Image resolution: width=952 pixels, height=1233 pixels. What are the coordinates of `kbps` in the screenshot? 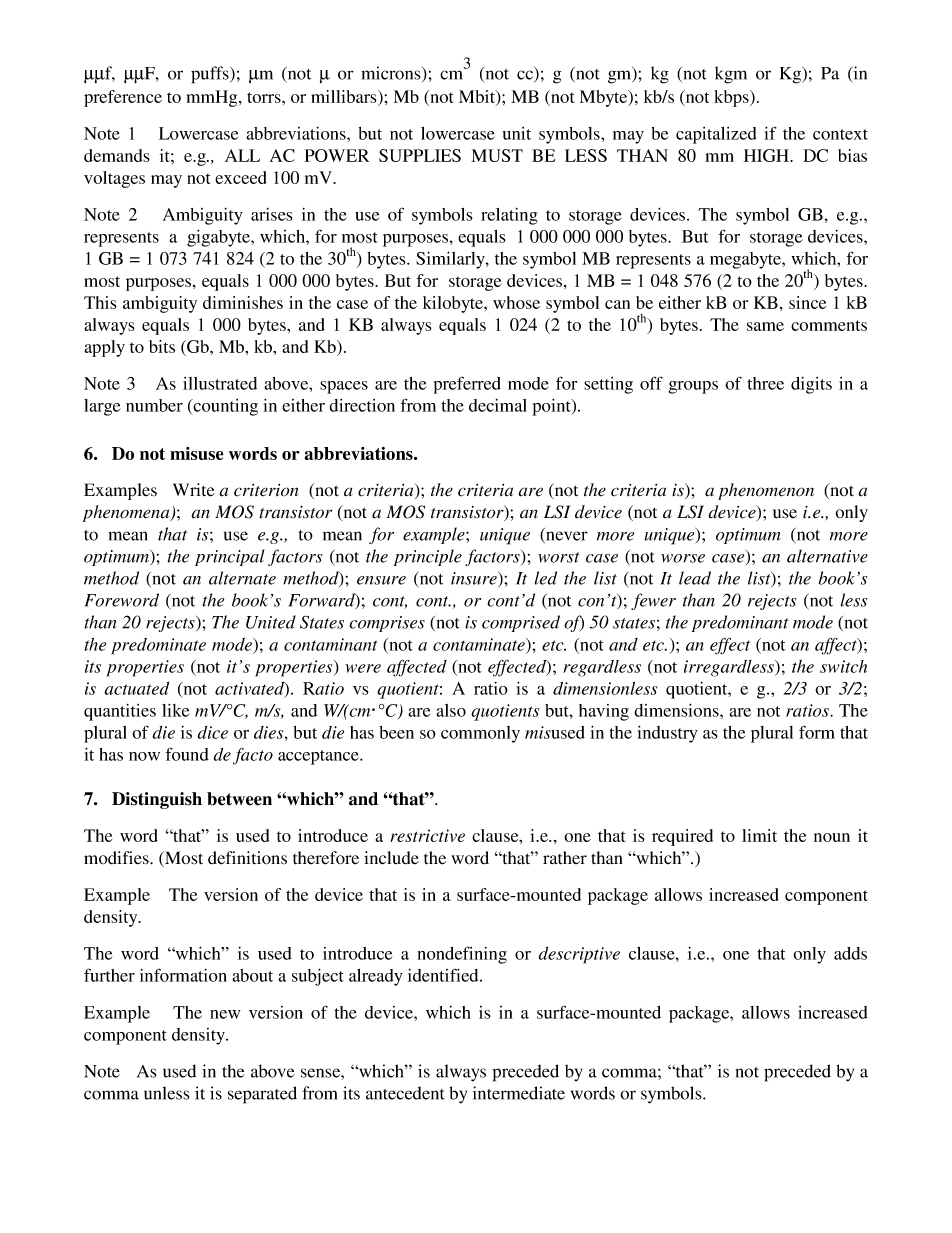 It's located at (732, 98).
